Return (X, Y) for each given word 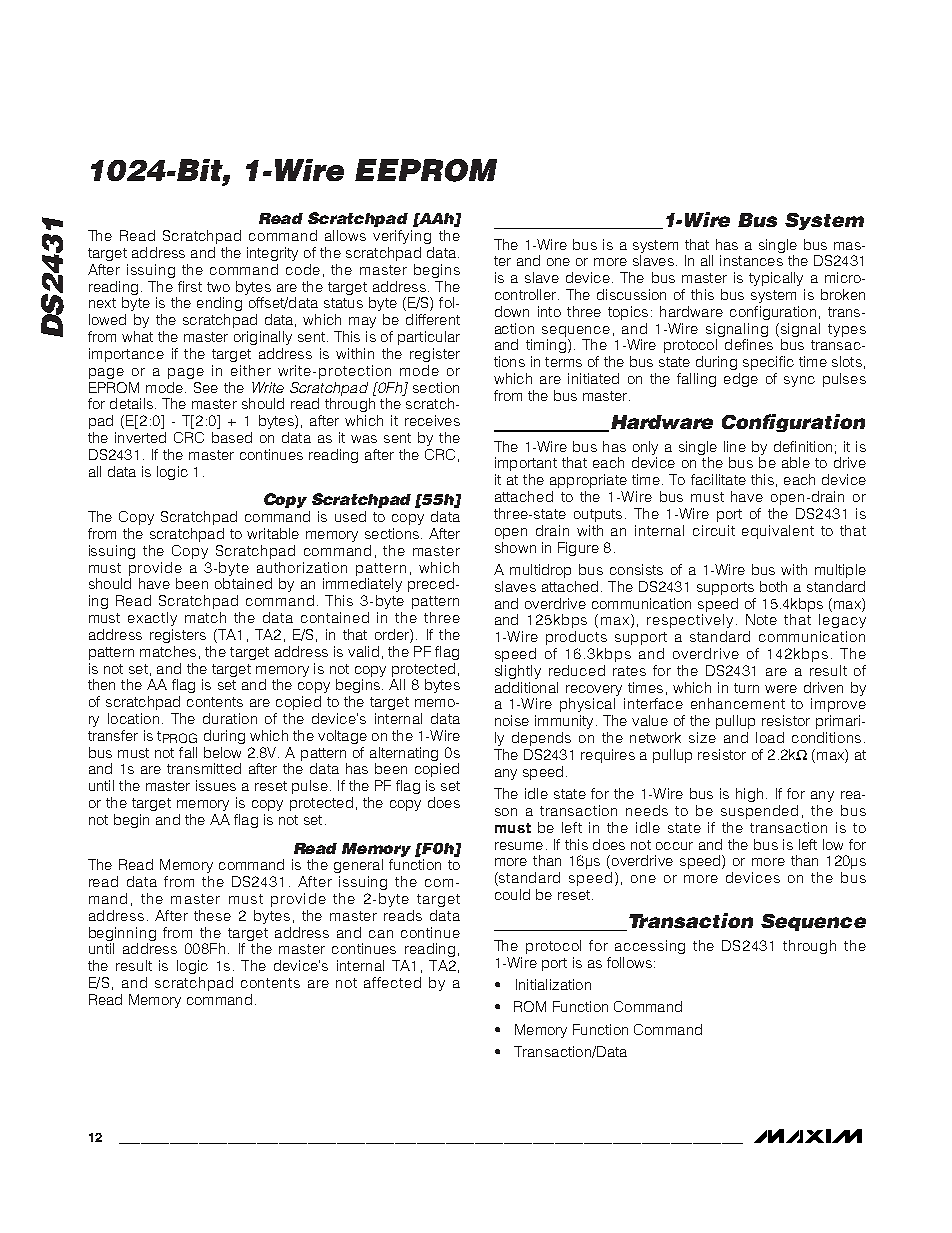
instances (751, 260)
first (190, 286)
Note (761, 619)
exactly (152, 619)
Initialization (553, 984)
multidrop (540, 571)
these (212, 915)
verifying (402, 237)
